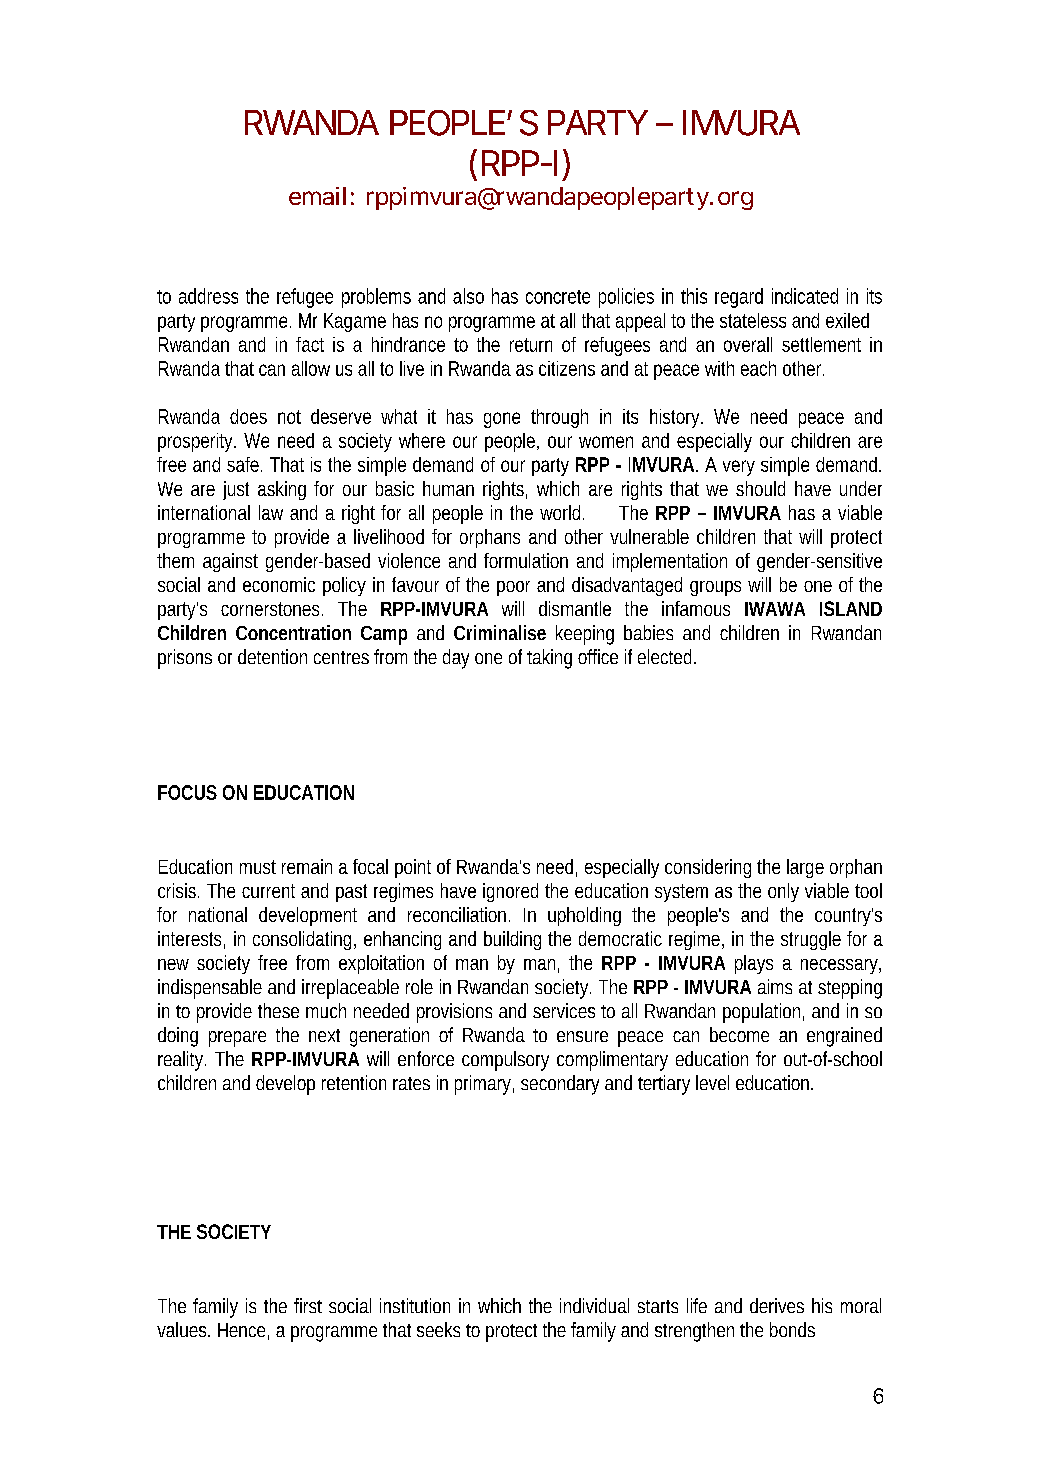  I want to click on indicated, so click(805, 296).
